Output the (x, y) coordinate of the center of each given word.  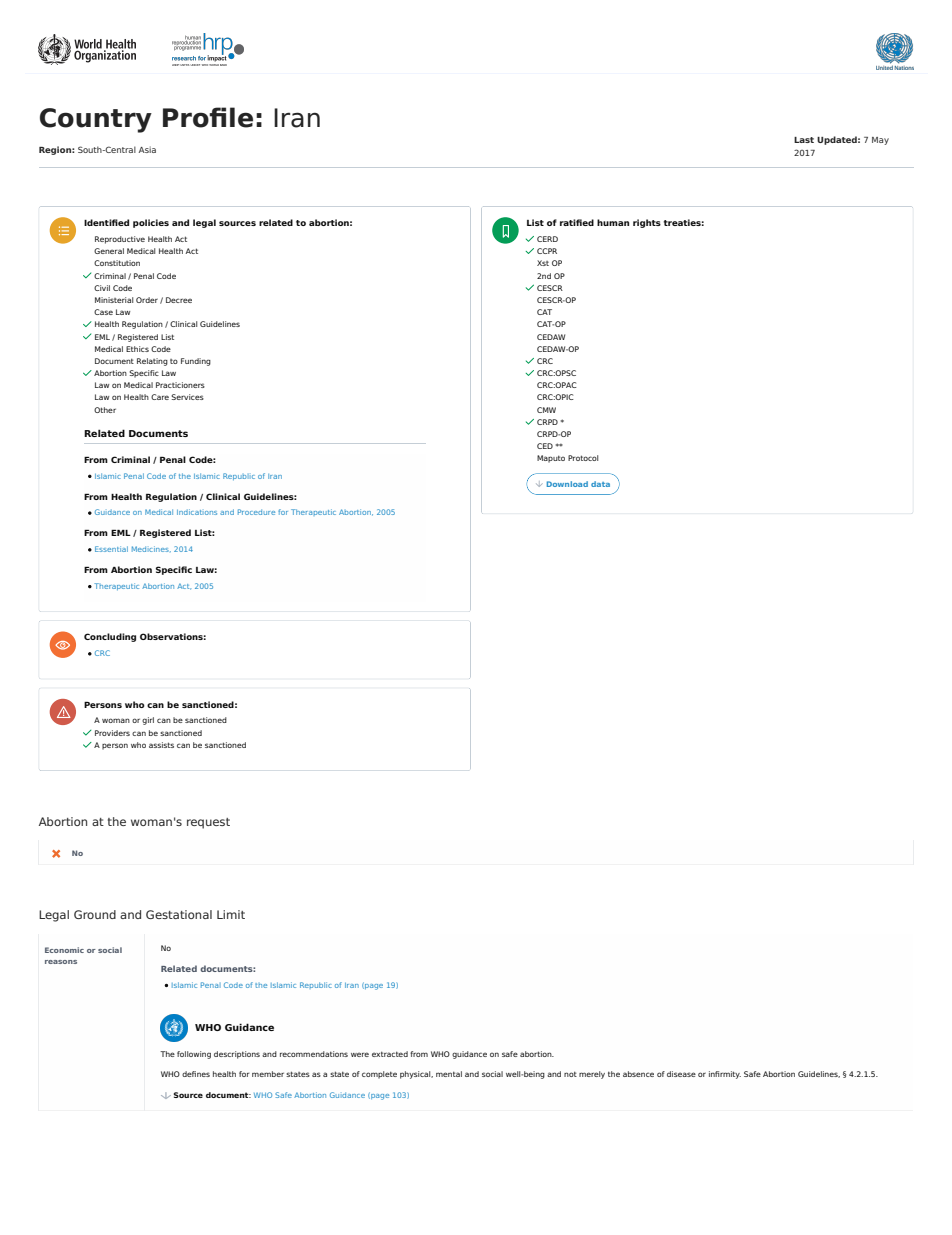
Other (105, 410)
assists (161, 745)
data (600, 484)
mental (449, 1074)
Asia (147, 149)
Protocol (583, 458)
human (613, 222)
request (208, 823)
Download (567, 484)
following (194, 1055)
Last (804, 140)
